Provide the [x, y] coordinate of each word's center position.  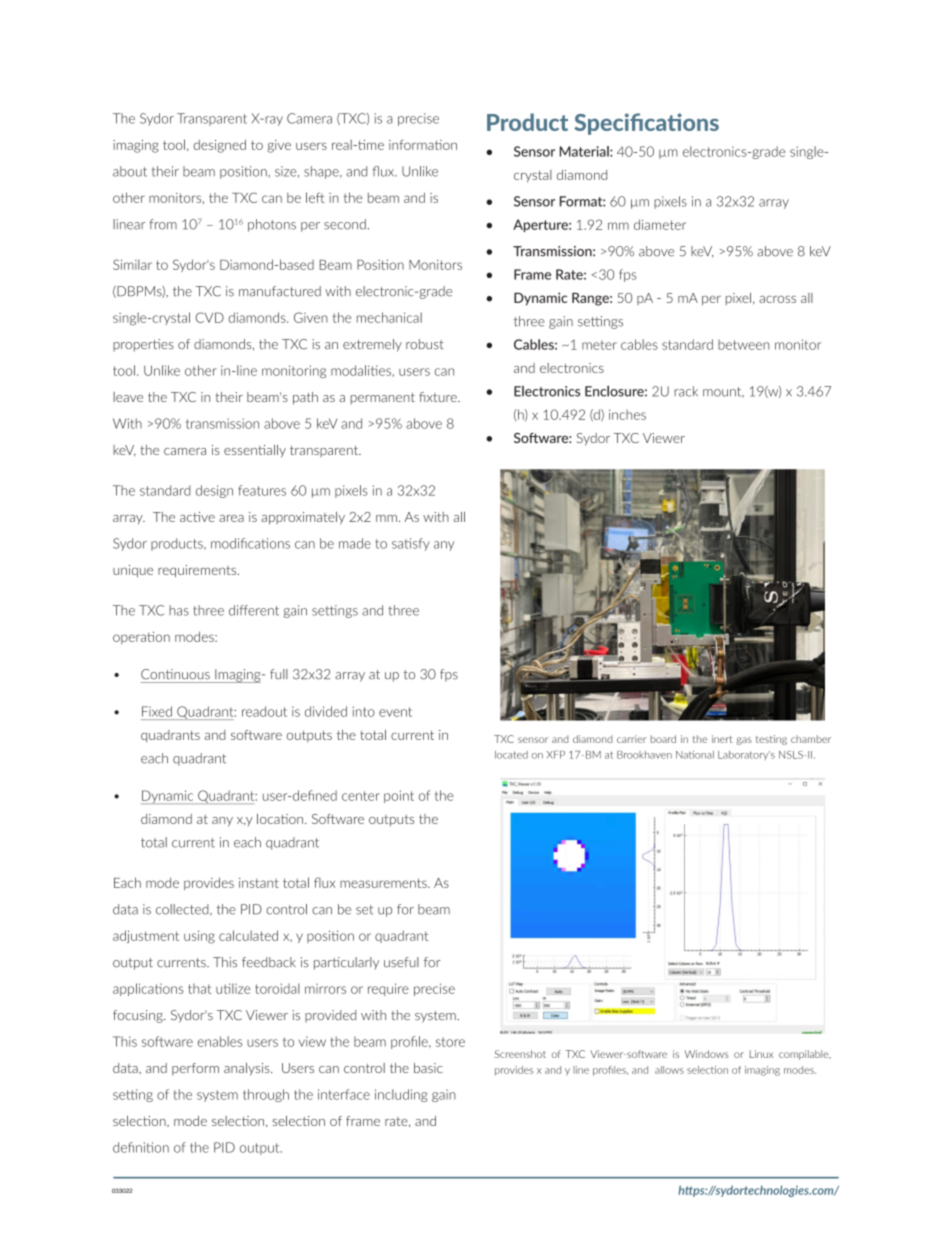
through [266, 1095]
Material [585, 151]
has [179, 610]
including [401, 1095]
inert [722, 739]
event [395, 712]
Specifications [646, 124]
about [130, 171]
